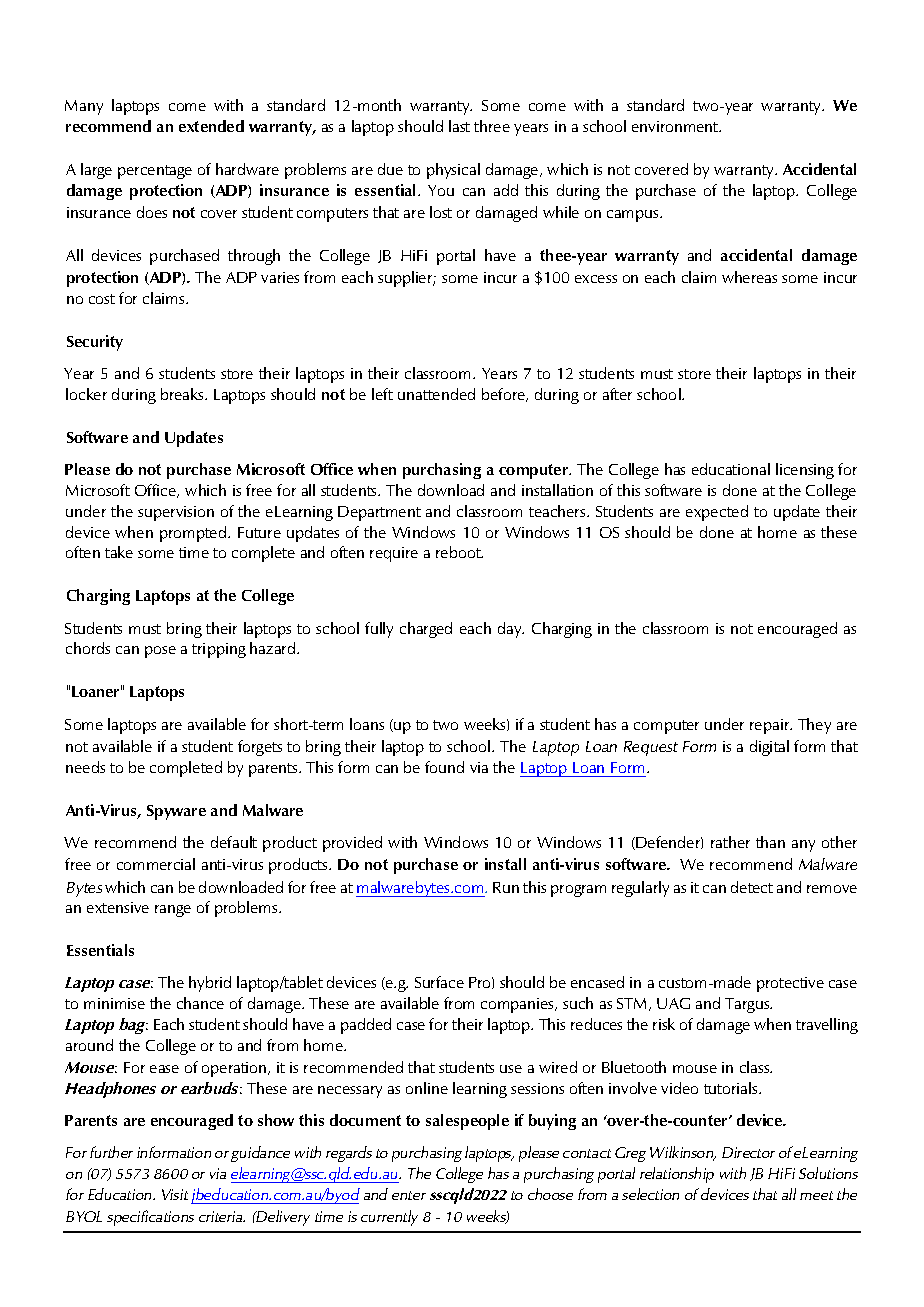 This image has height=1307, width=924. Describe the element at coordinates (459, 126) in the image. I see `last` at that location.
